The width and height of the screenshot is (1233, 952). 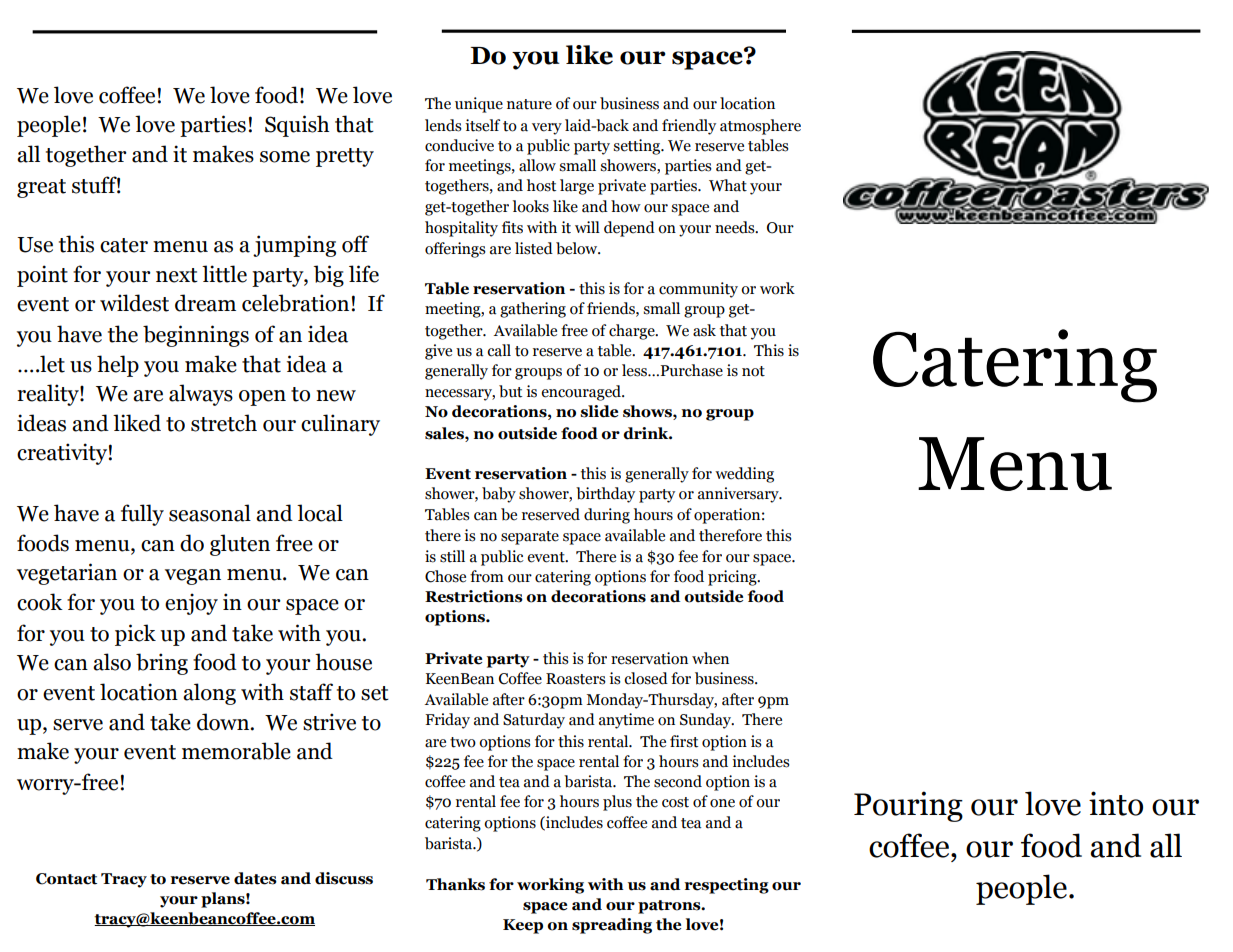 What do you see at coordinates (739, 495) in the screenshot?
I see `anniversary` at bounding box center [739, 495].
